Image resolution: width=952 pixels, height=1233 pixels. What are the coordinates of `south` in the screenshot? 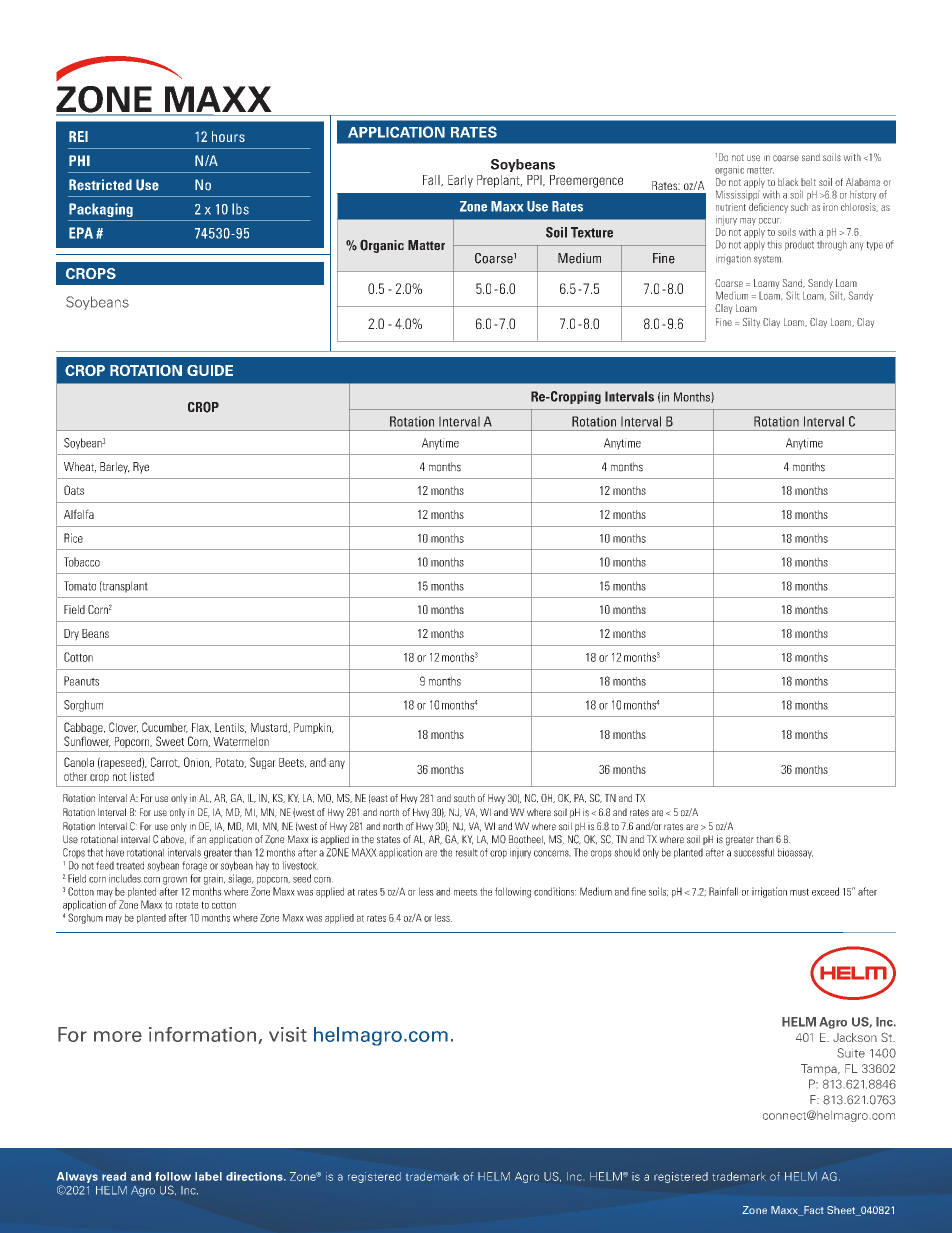 It's located at (464, 798).
